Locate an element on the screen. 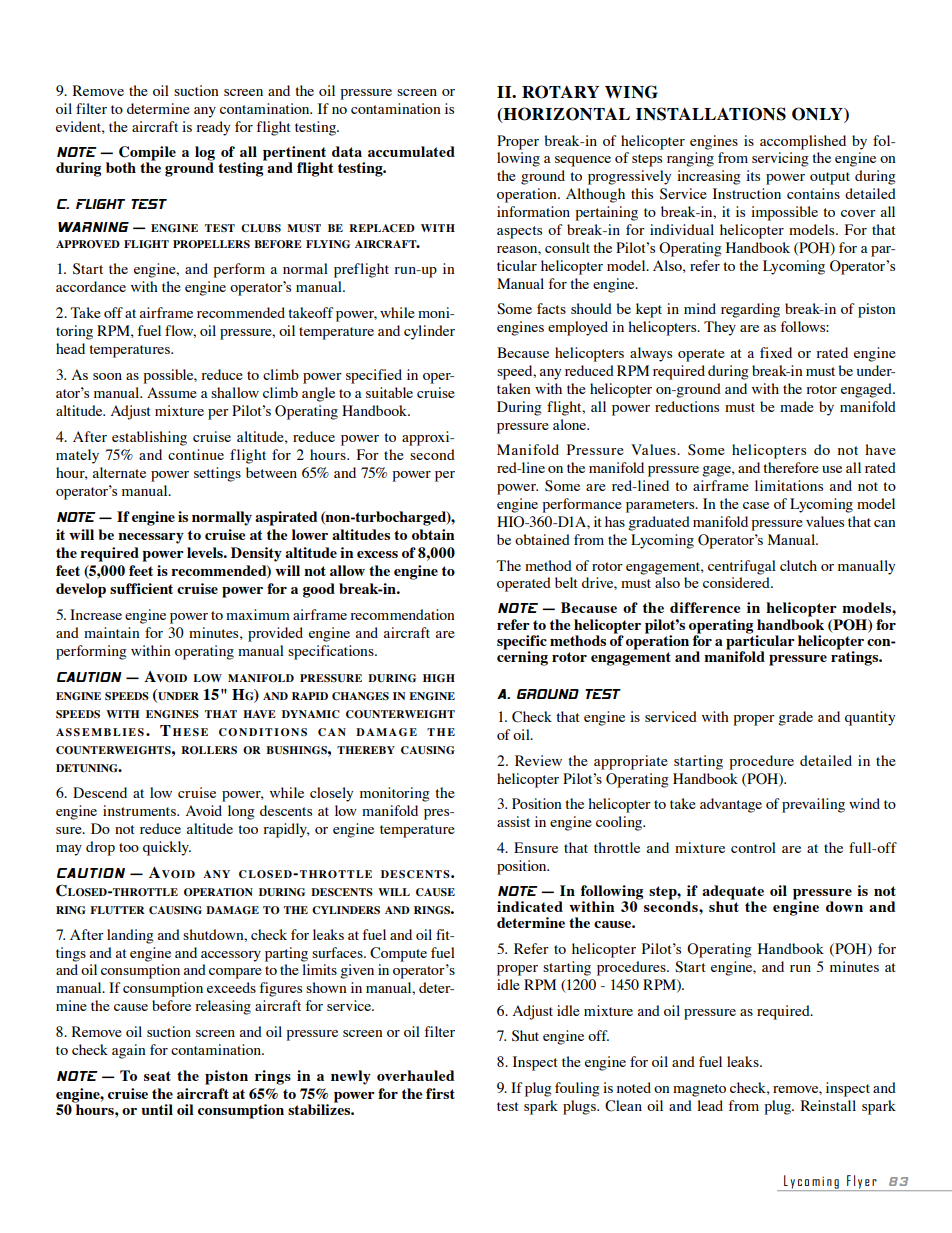 The image size is (952, 1233). rollers is located at coordinates (209, 750).
